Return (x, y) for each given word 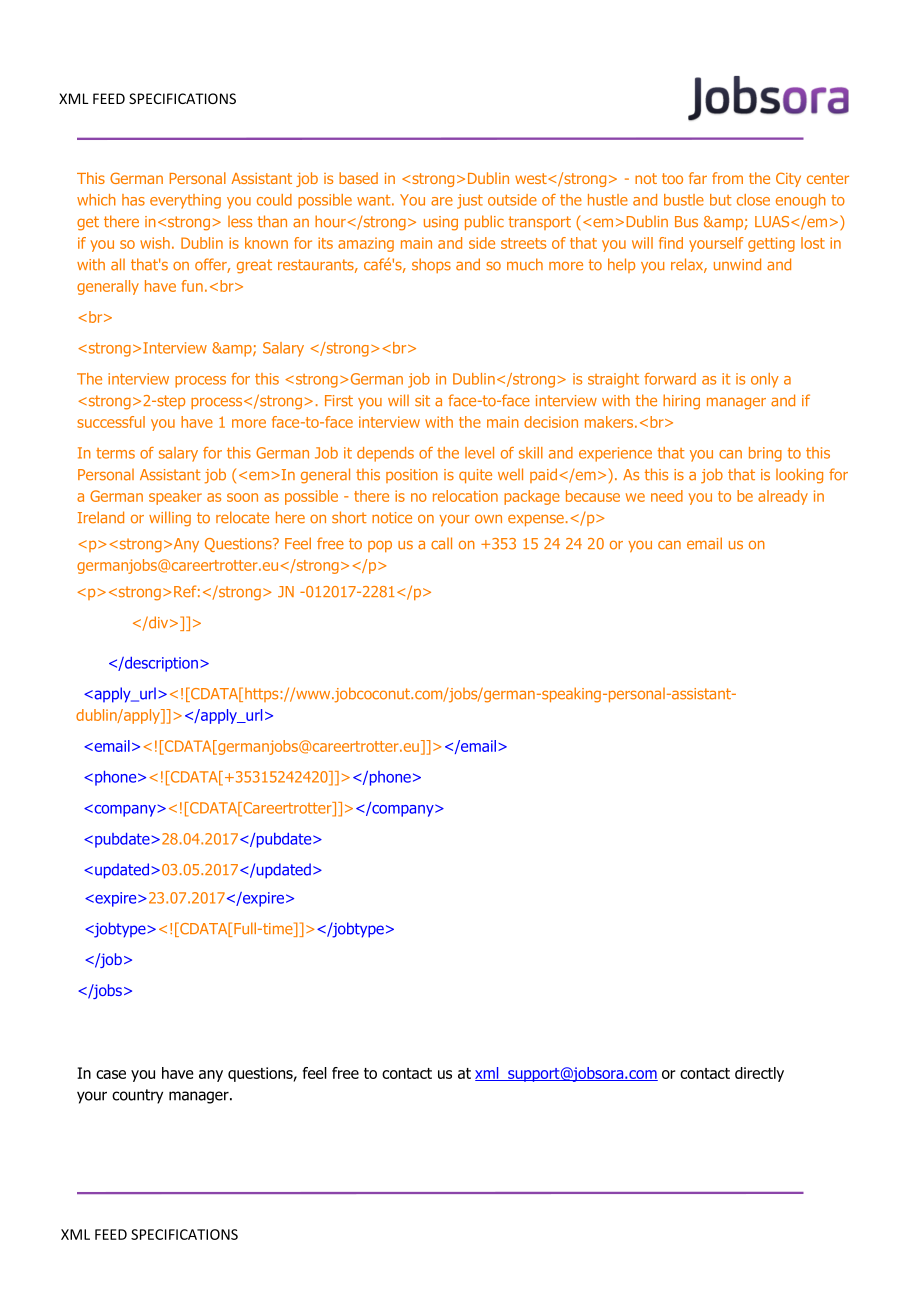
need (667, 496)
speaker (175, 497)
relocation (465, 496)
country (137, 1096)
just (470, 201)
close (753, 200)
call (441, 543)
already (783, 497)
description (160, 664)
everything (185, 201)
